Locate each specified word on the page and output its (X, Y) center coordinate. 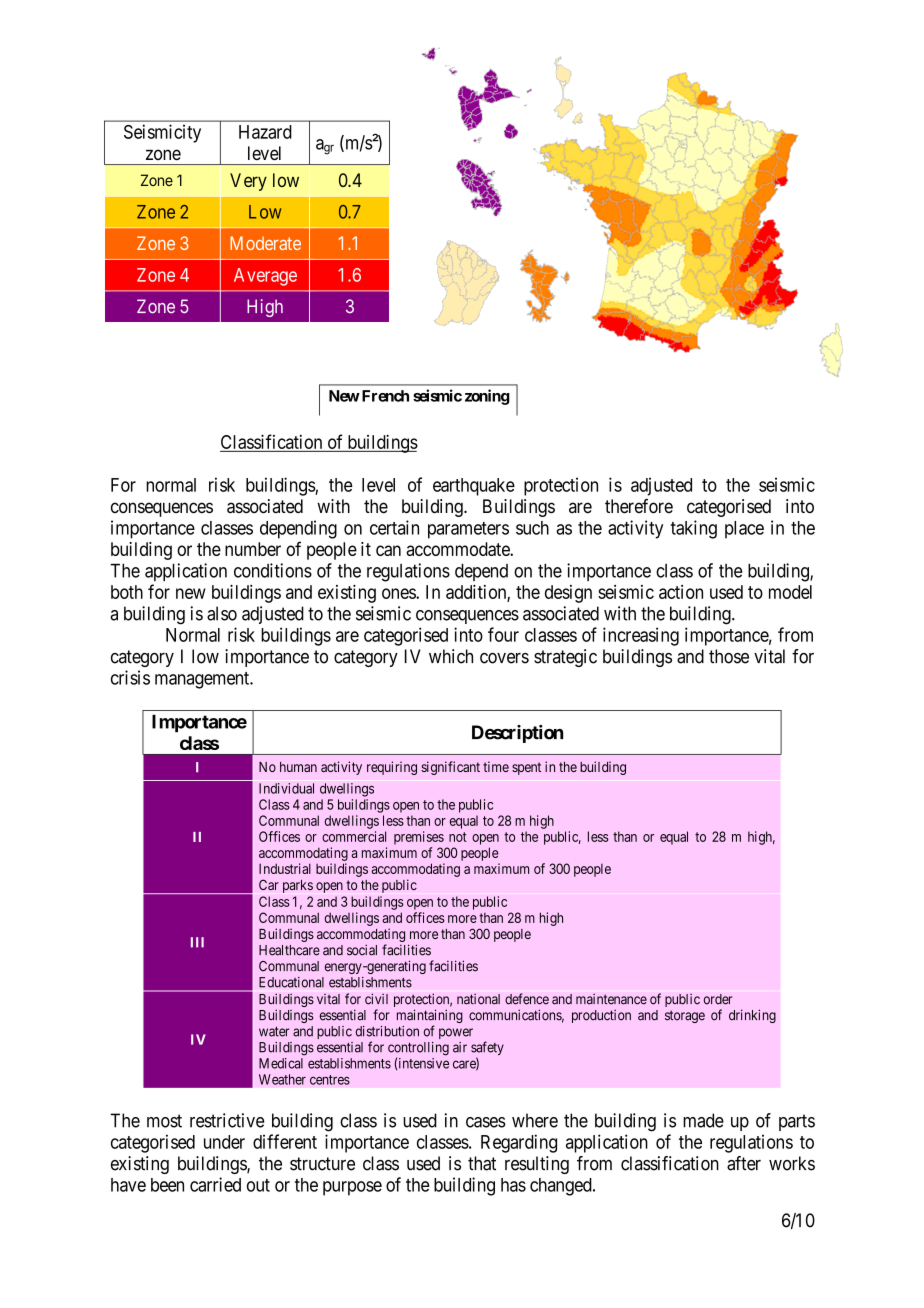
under (224, 1142)
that (482, 1163)
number (253, 549)
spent (526, 768)
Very (248, 182)
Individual (286, 788)
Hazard (265, 132)
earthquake (474, 487)
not (458, 837)
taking (694, 529)
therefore (639, 506)
